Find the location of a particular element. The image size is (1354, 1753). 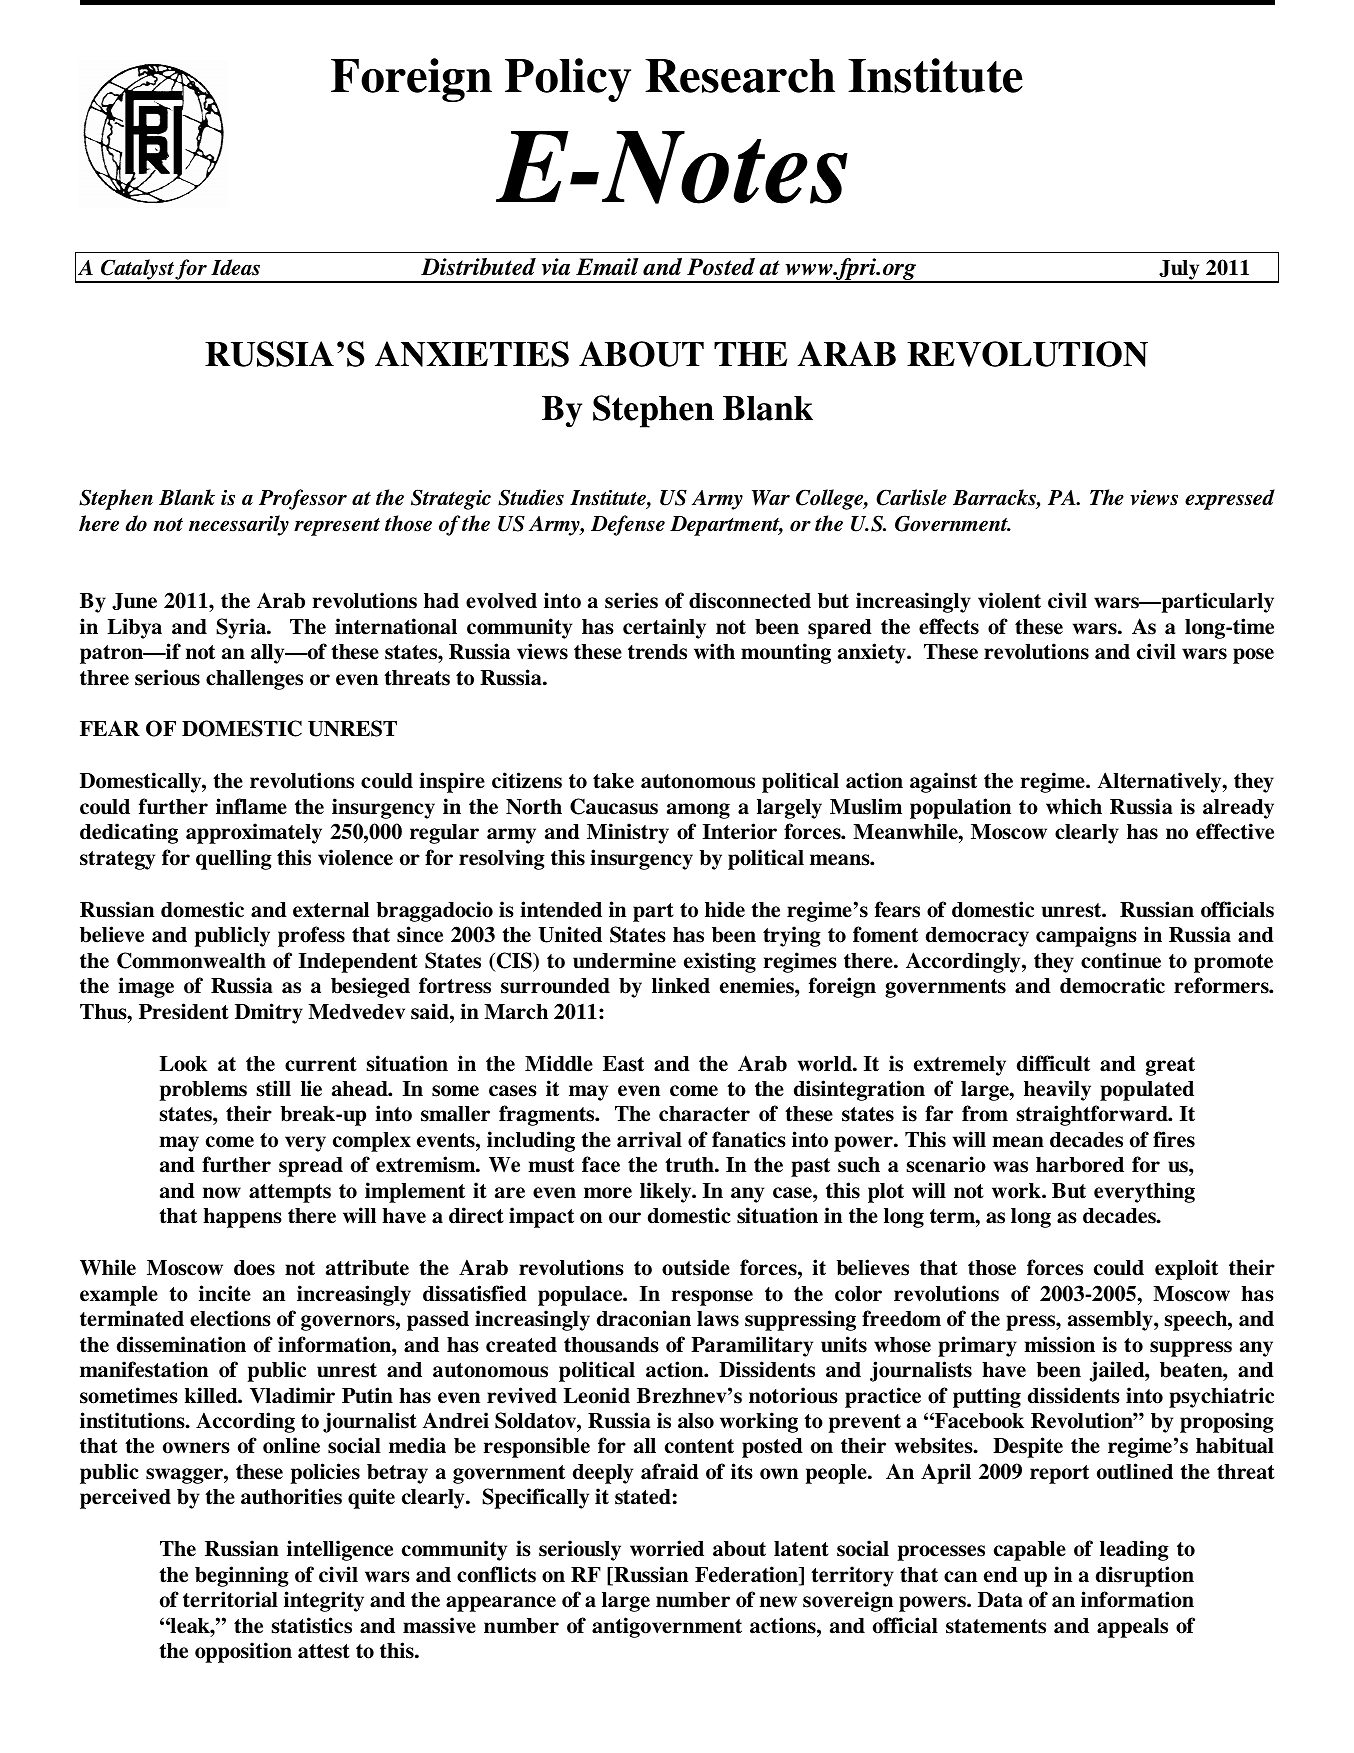

certainly is located at coordinates (664, 628).
